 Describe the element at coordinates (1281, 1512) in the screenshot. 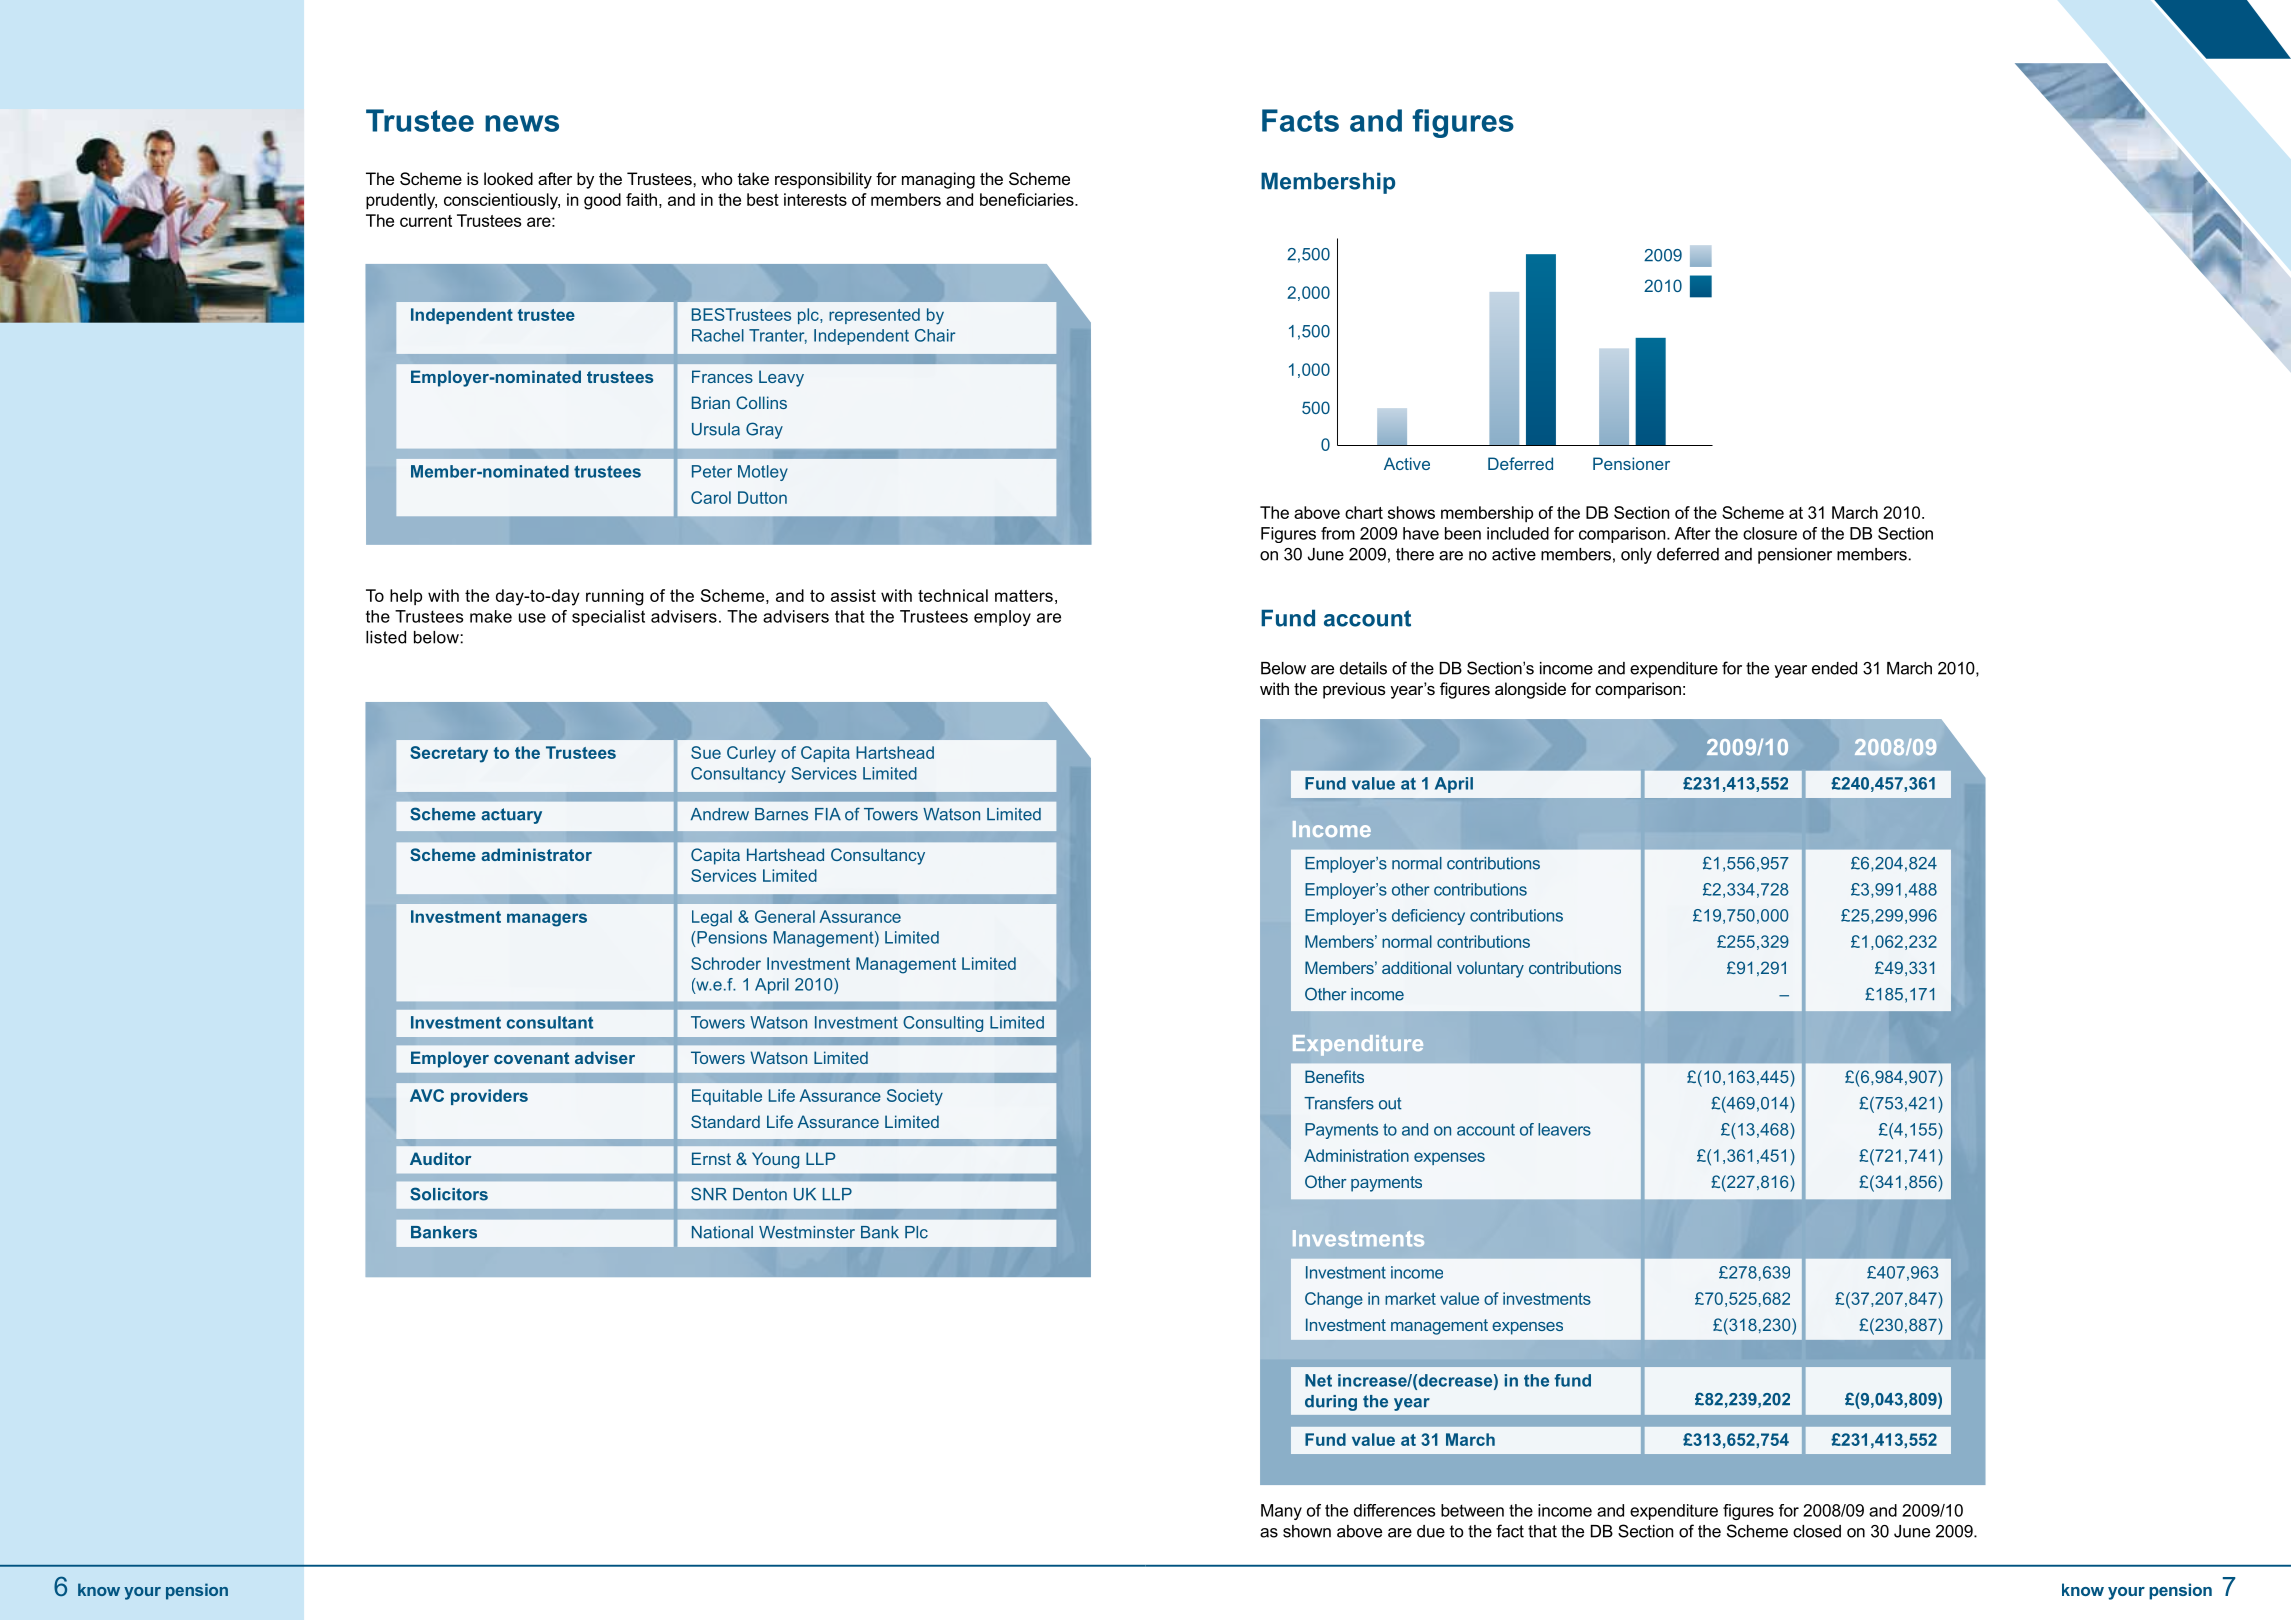

I see `Many` at that location.
